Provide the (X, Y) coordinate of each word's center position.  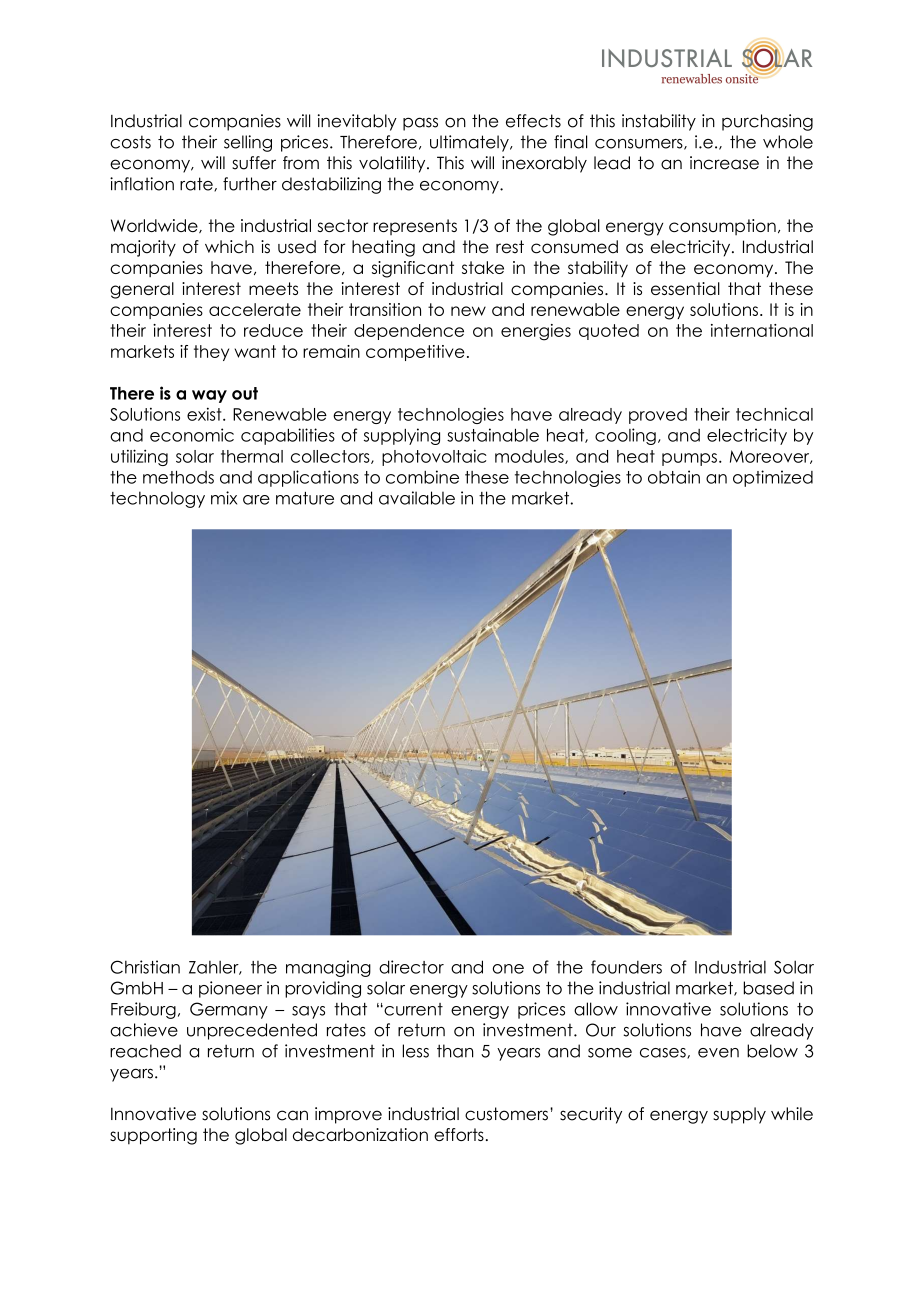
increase (724, 163)
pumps (689, 459)
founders (626, 967)
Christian (145, 967)
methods (178, 477)
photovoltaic (434, 457)
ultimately (470, 143)
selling (248, 143)
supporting (153, 1136)
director (411, 967)
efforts (459, 1134)
